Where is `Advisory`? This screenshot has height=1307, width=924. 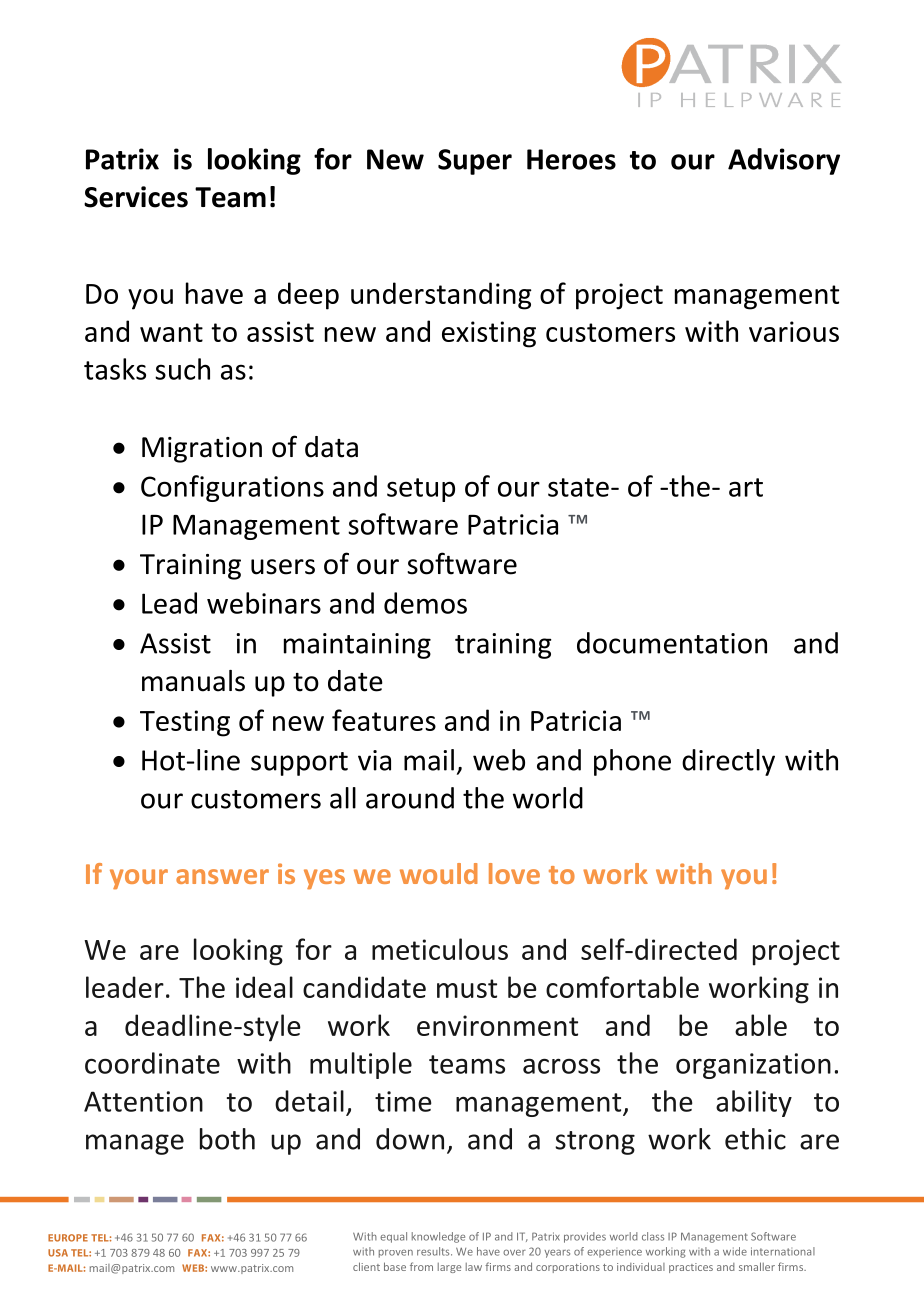
Advisory is located at coordinates (784, 161).
